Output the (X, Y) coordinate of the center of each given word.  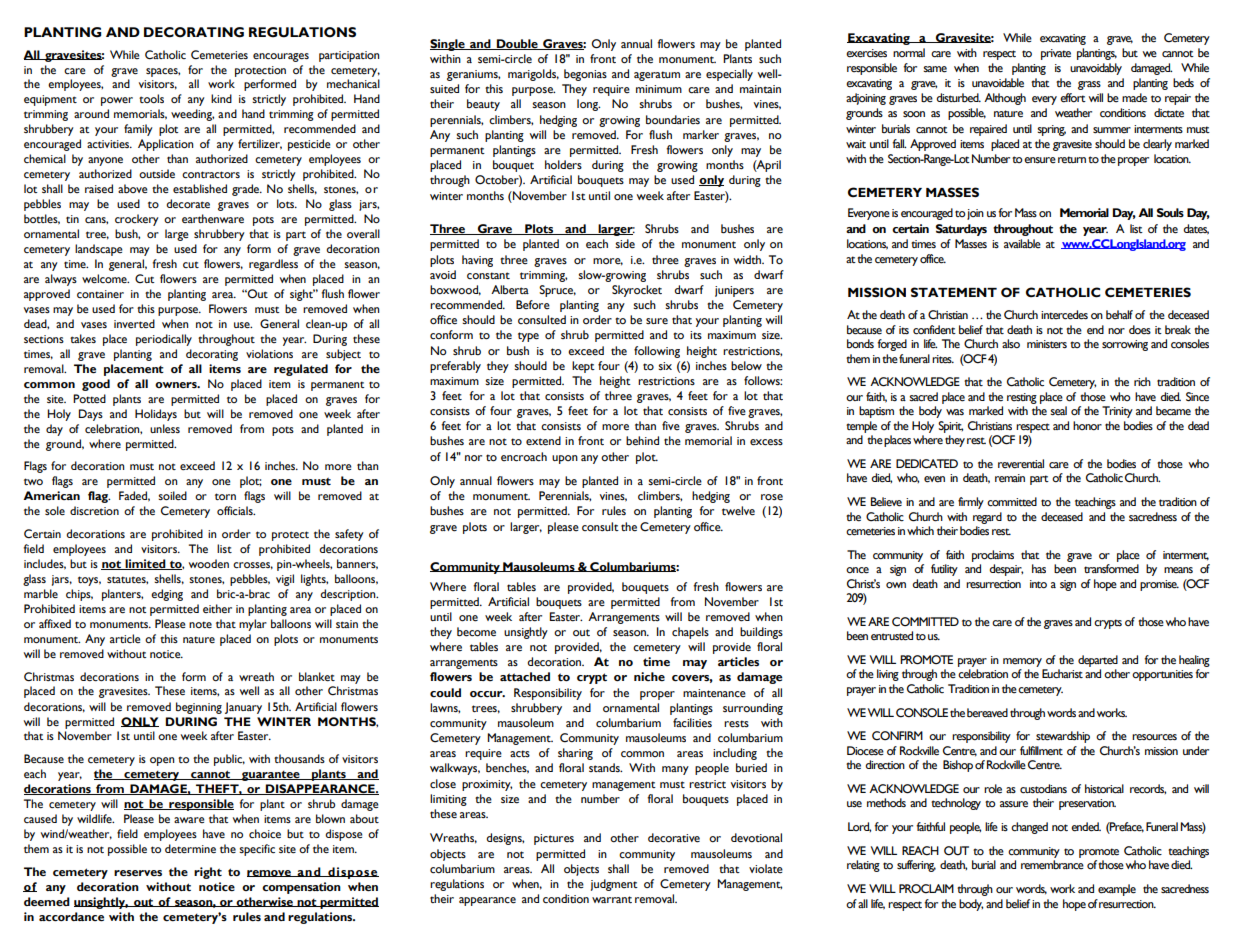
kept (583, 367)
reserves (138, 873)
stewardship (1063, 737)
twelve (738, 511)
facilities (692, 723)
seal (1058, 411)
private (1056, 54)
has (1039, 568)
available (1022, 243)
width (748, 259)
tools (151, 98)
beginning (199, 708)
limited (145, 564)
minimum (659, 89)
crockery (137, 220)
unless (165, 428)
